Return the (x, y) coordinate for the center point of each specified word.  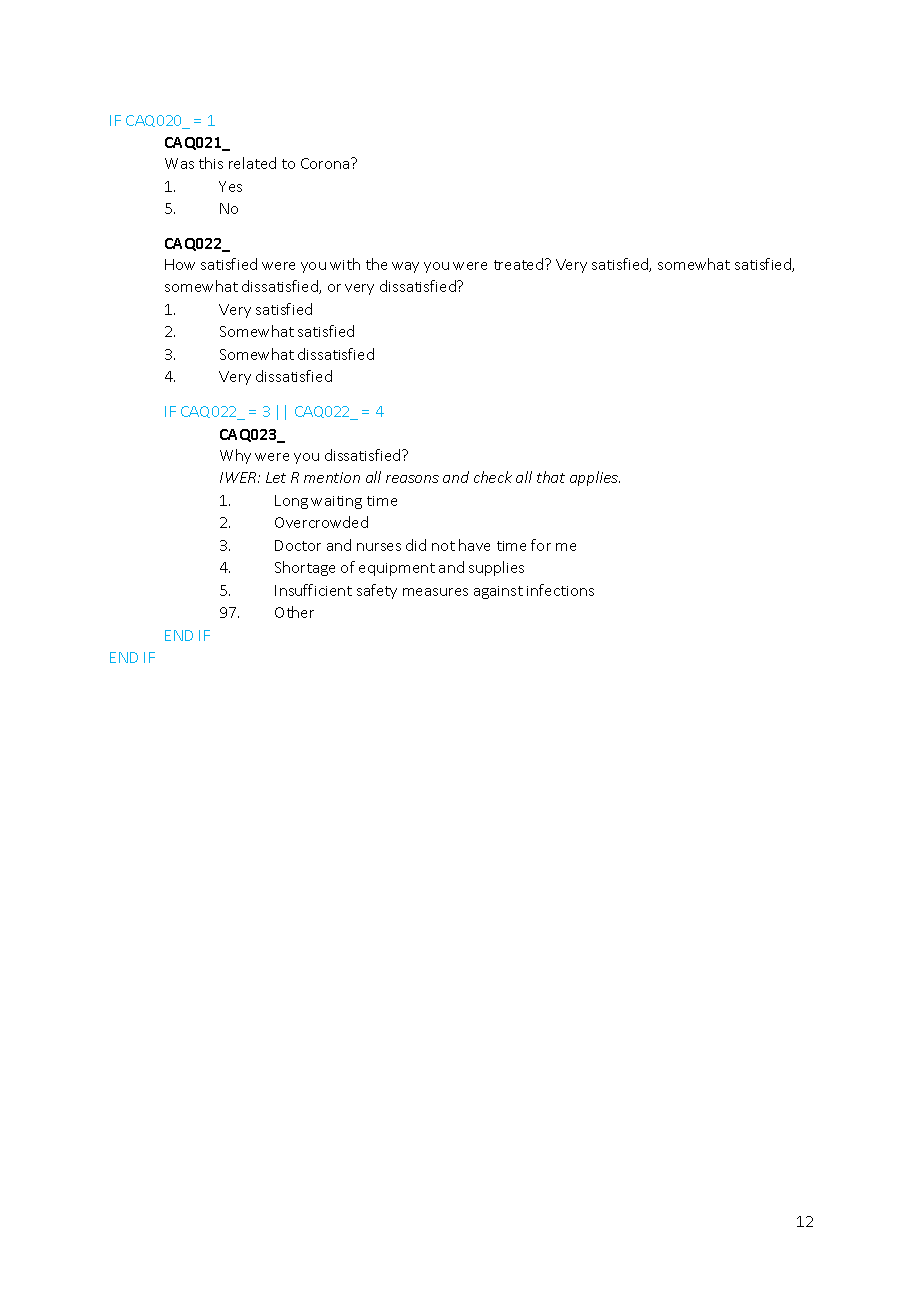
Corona (326, 163)
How (180, 264)
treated (520, 264)
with (345, 264)
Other (294, 612)
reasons (412, 479)
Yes (230, 186)
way (405, 267)
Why (235, 456)
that (551, 477)
